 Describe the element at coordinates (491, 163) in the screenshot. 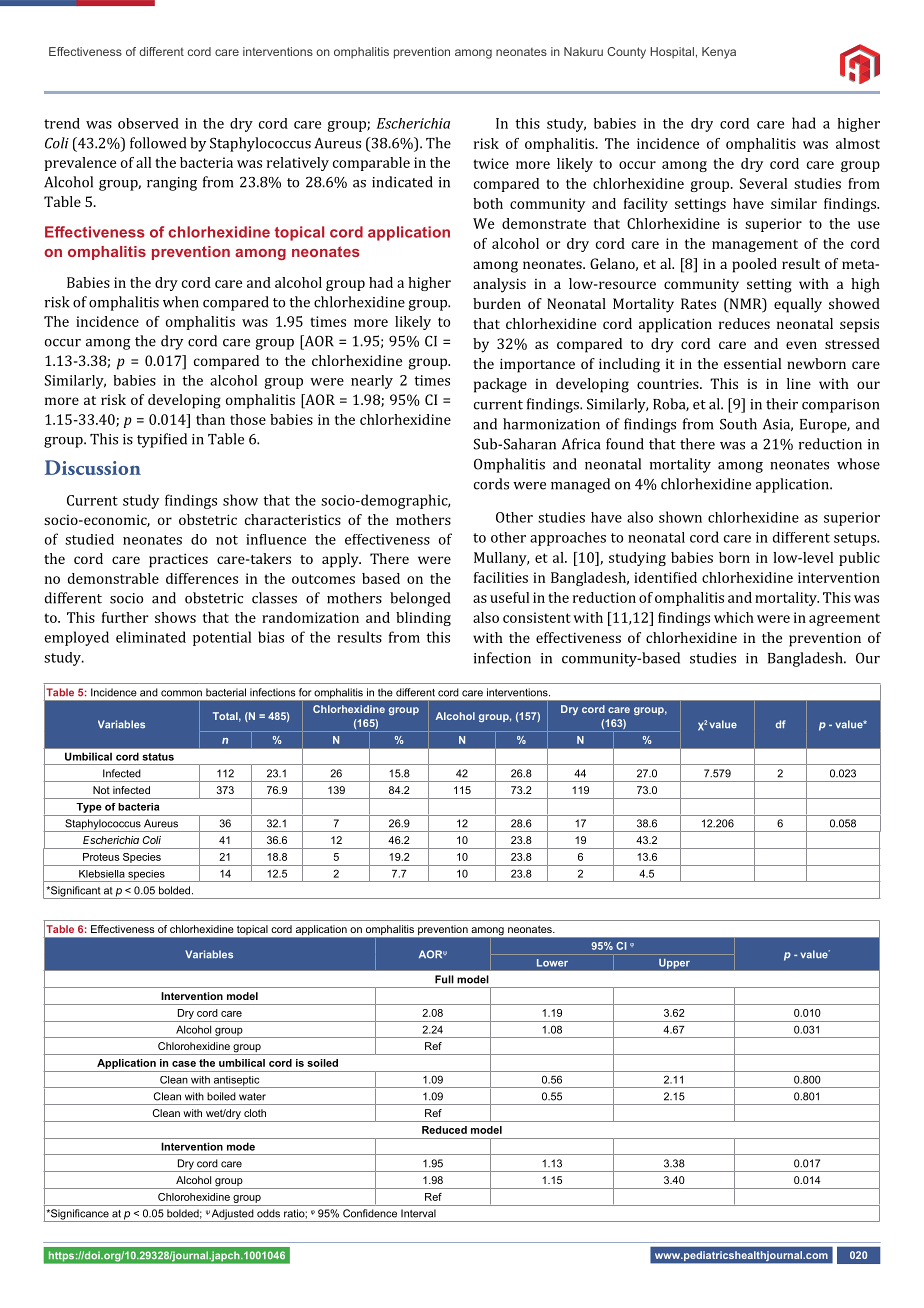

I see `twice` at that location.
